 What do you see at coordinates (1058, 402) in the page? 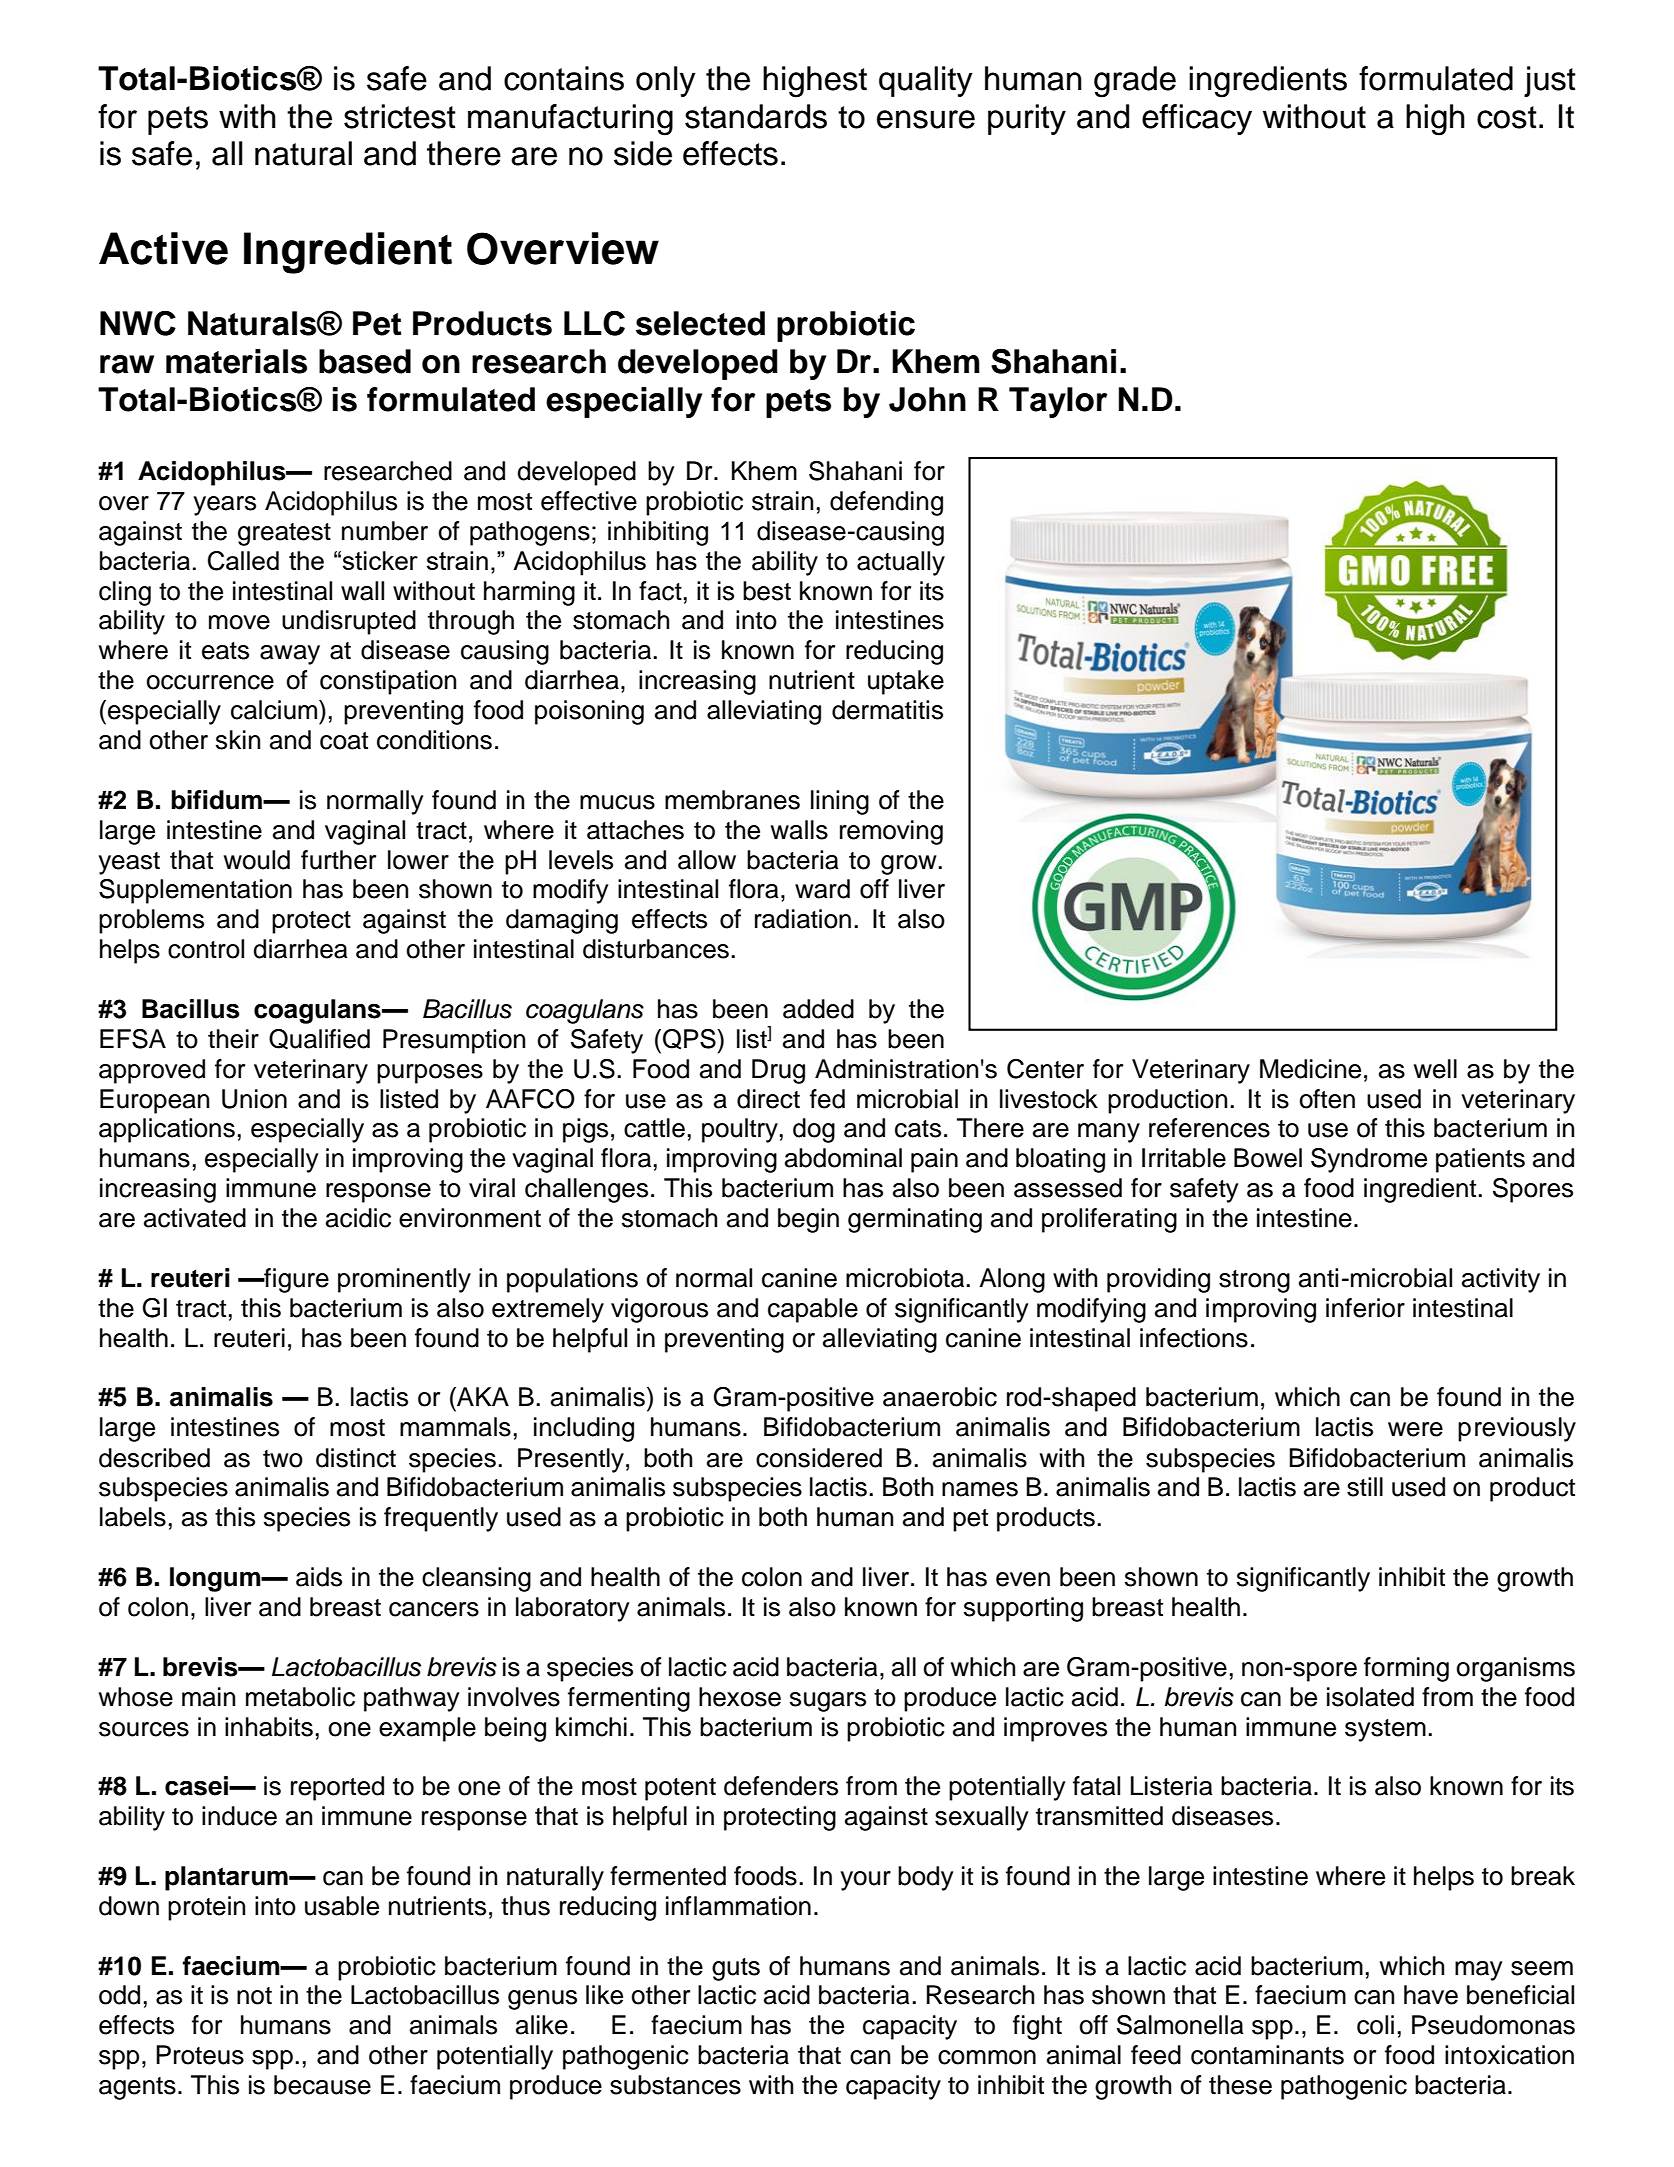
I see `Taylor` at bounding box center [1058, 402].
